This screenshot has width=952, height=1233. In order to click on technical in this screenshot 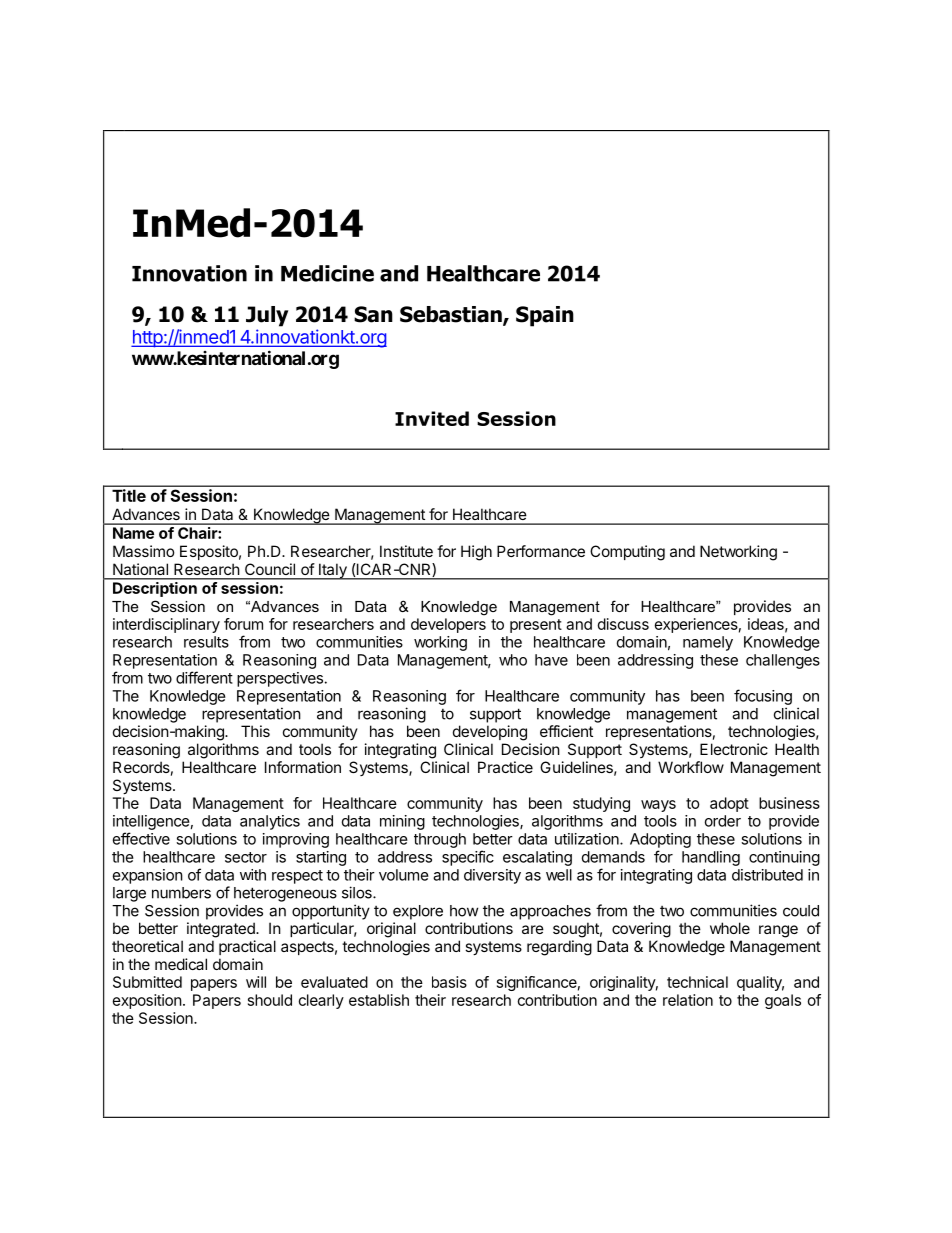, I will do `click(697, 982)`.
